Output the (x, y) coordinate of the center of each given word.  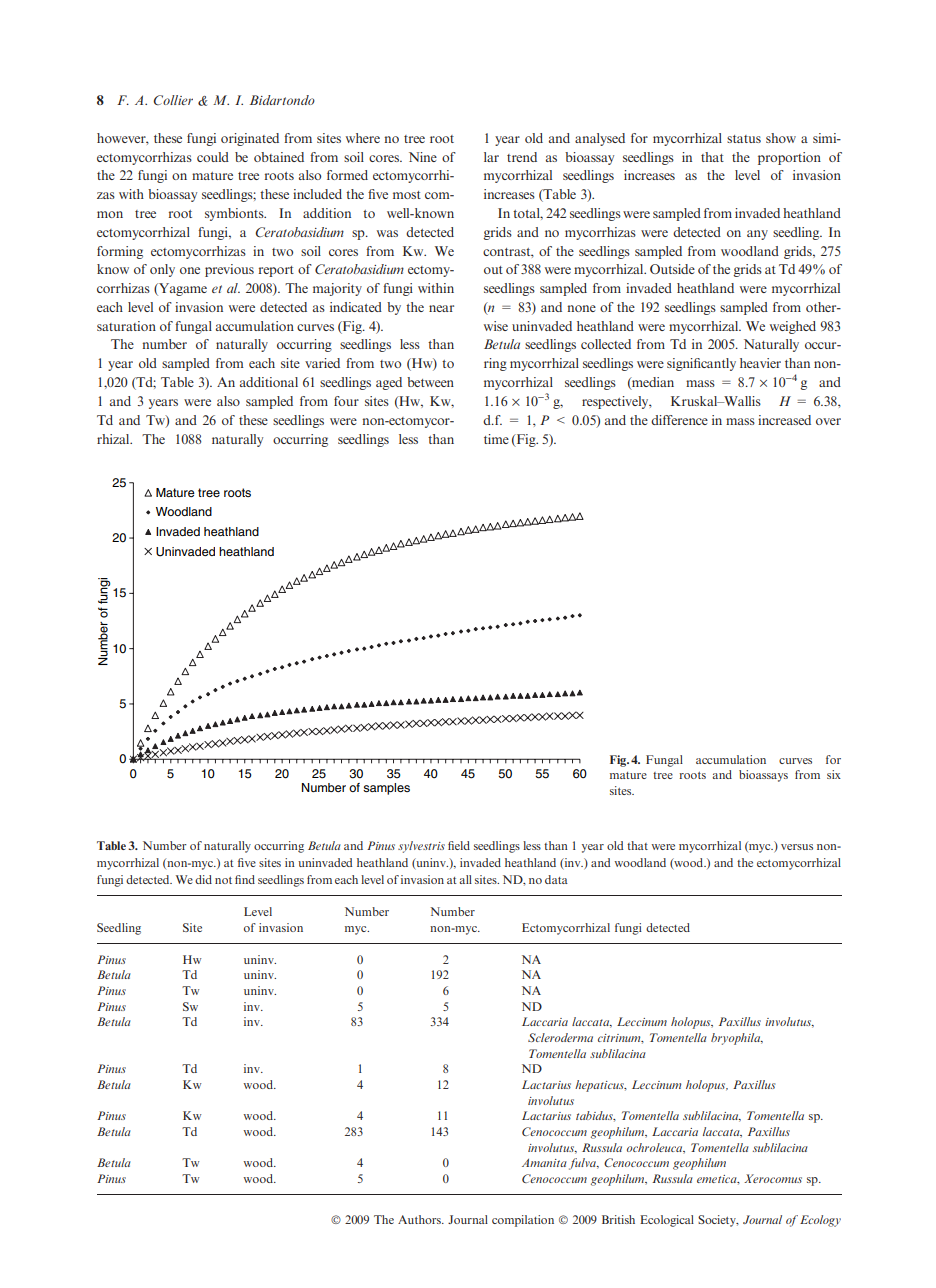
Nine (423, 157)
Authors (420, 1219)
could (213, 157)
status (744, 139)
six (834, 774)
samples (386, 789)
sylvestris (421, 847)
